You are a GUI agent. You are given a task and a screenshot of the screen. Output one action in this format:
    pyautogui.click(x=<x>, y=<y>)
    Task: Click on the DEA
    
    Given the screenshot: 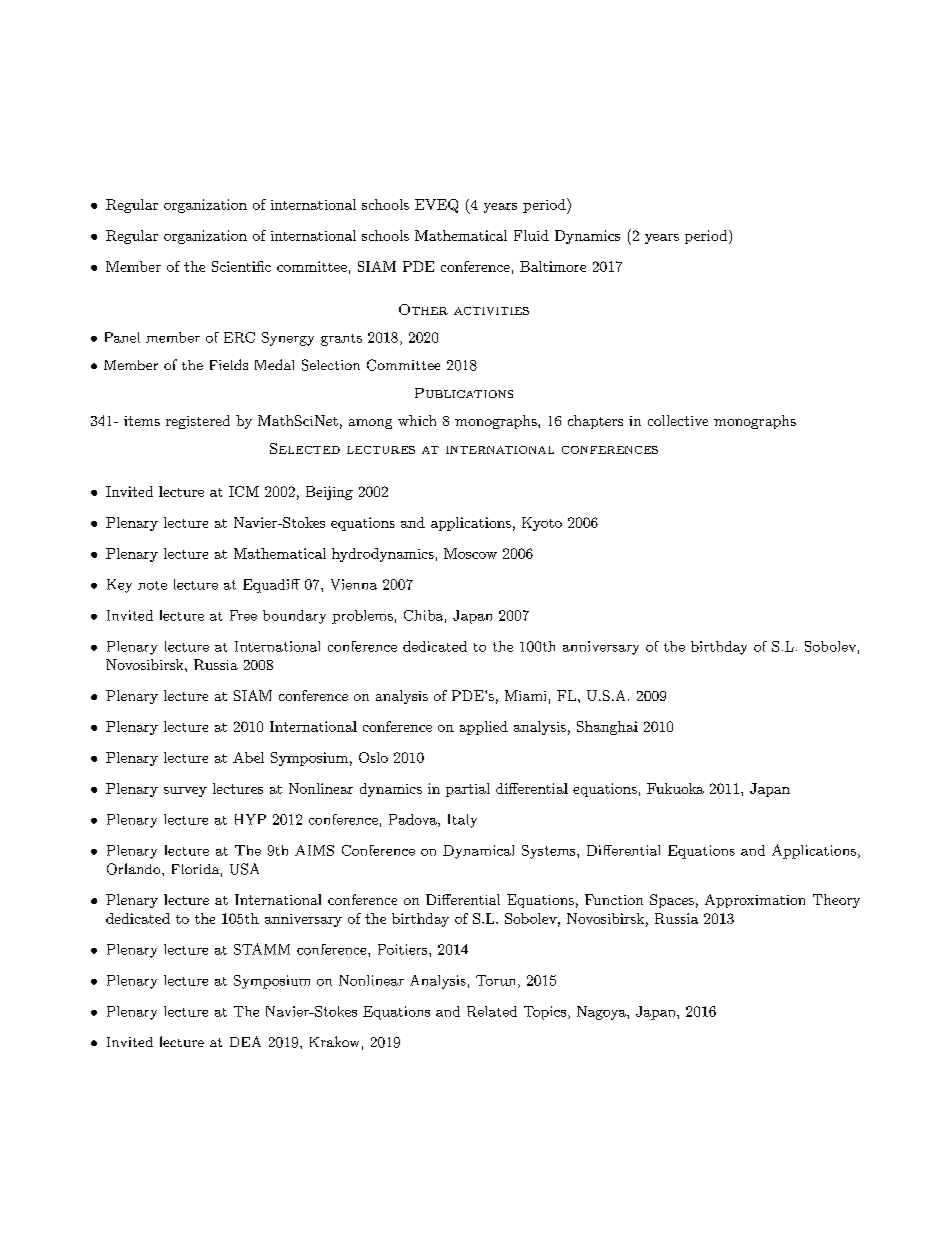 What is the action you would take?
    pyautogui.click(x=245, y=1041)
